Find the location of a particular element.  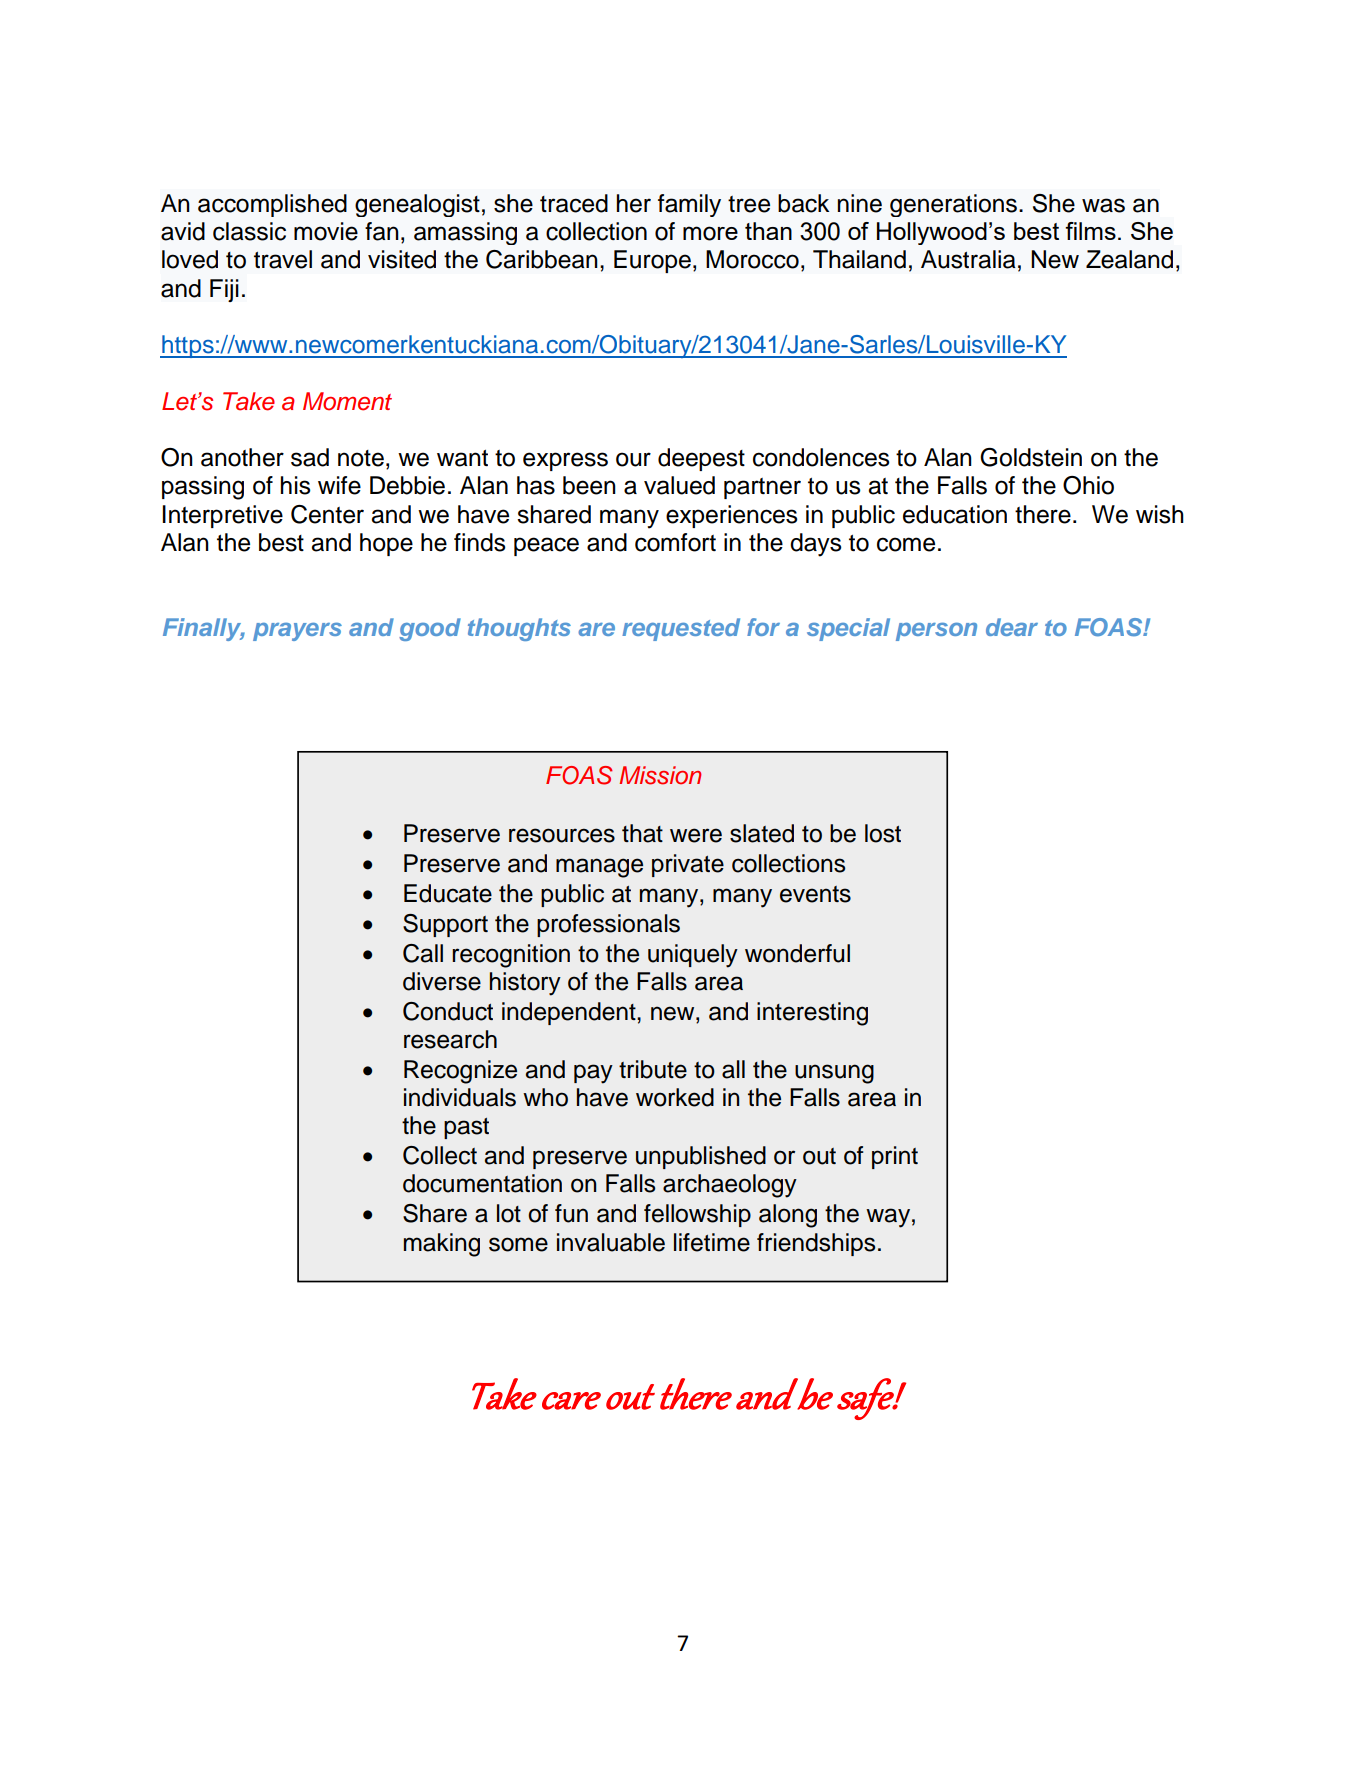

Educate is located at coordinates (448, 893).
